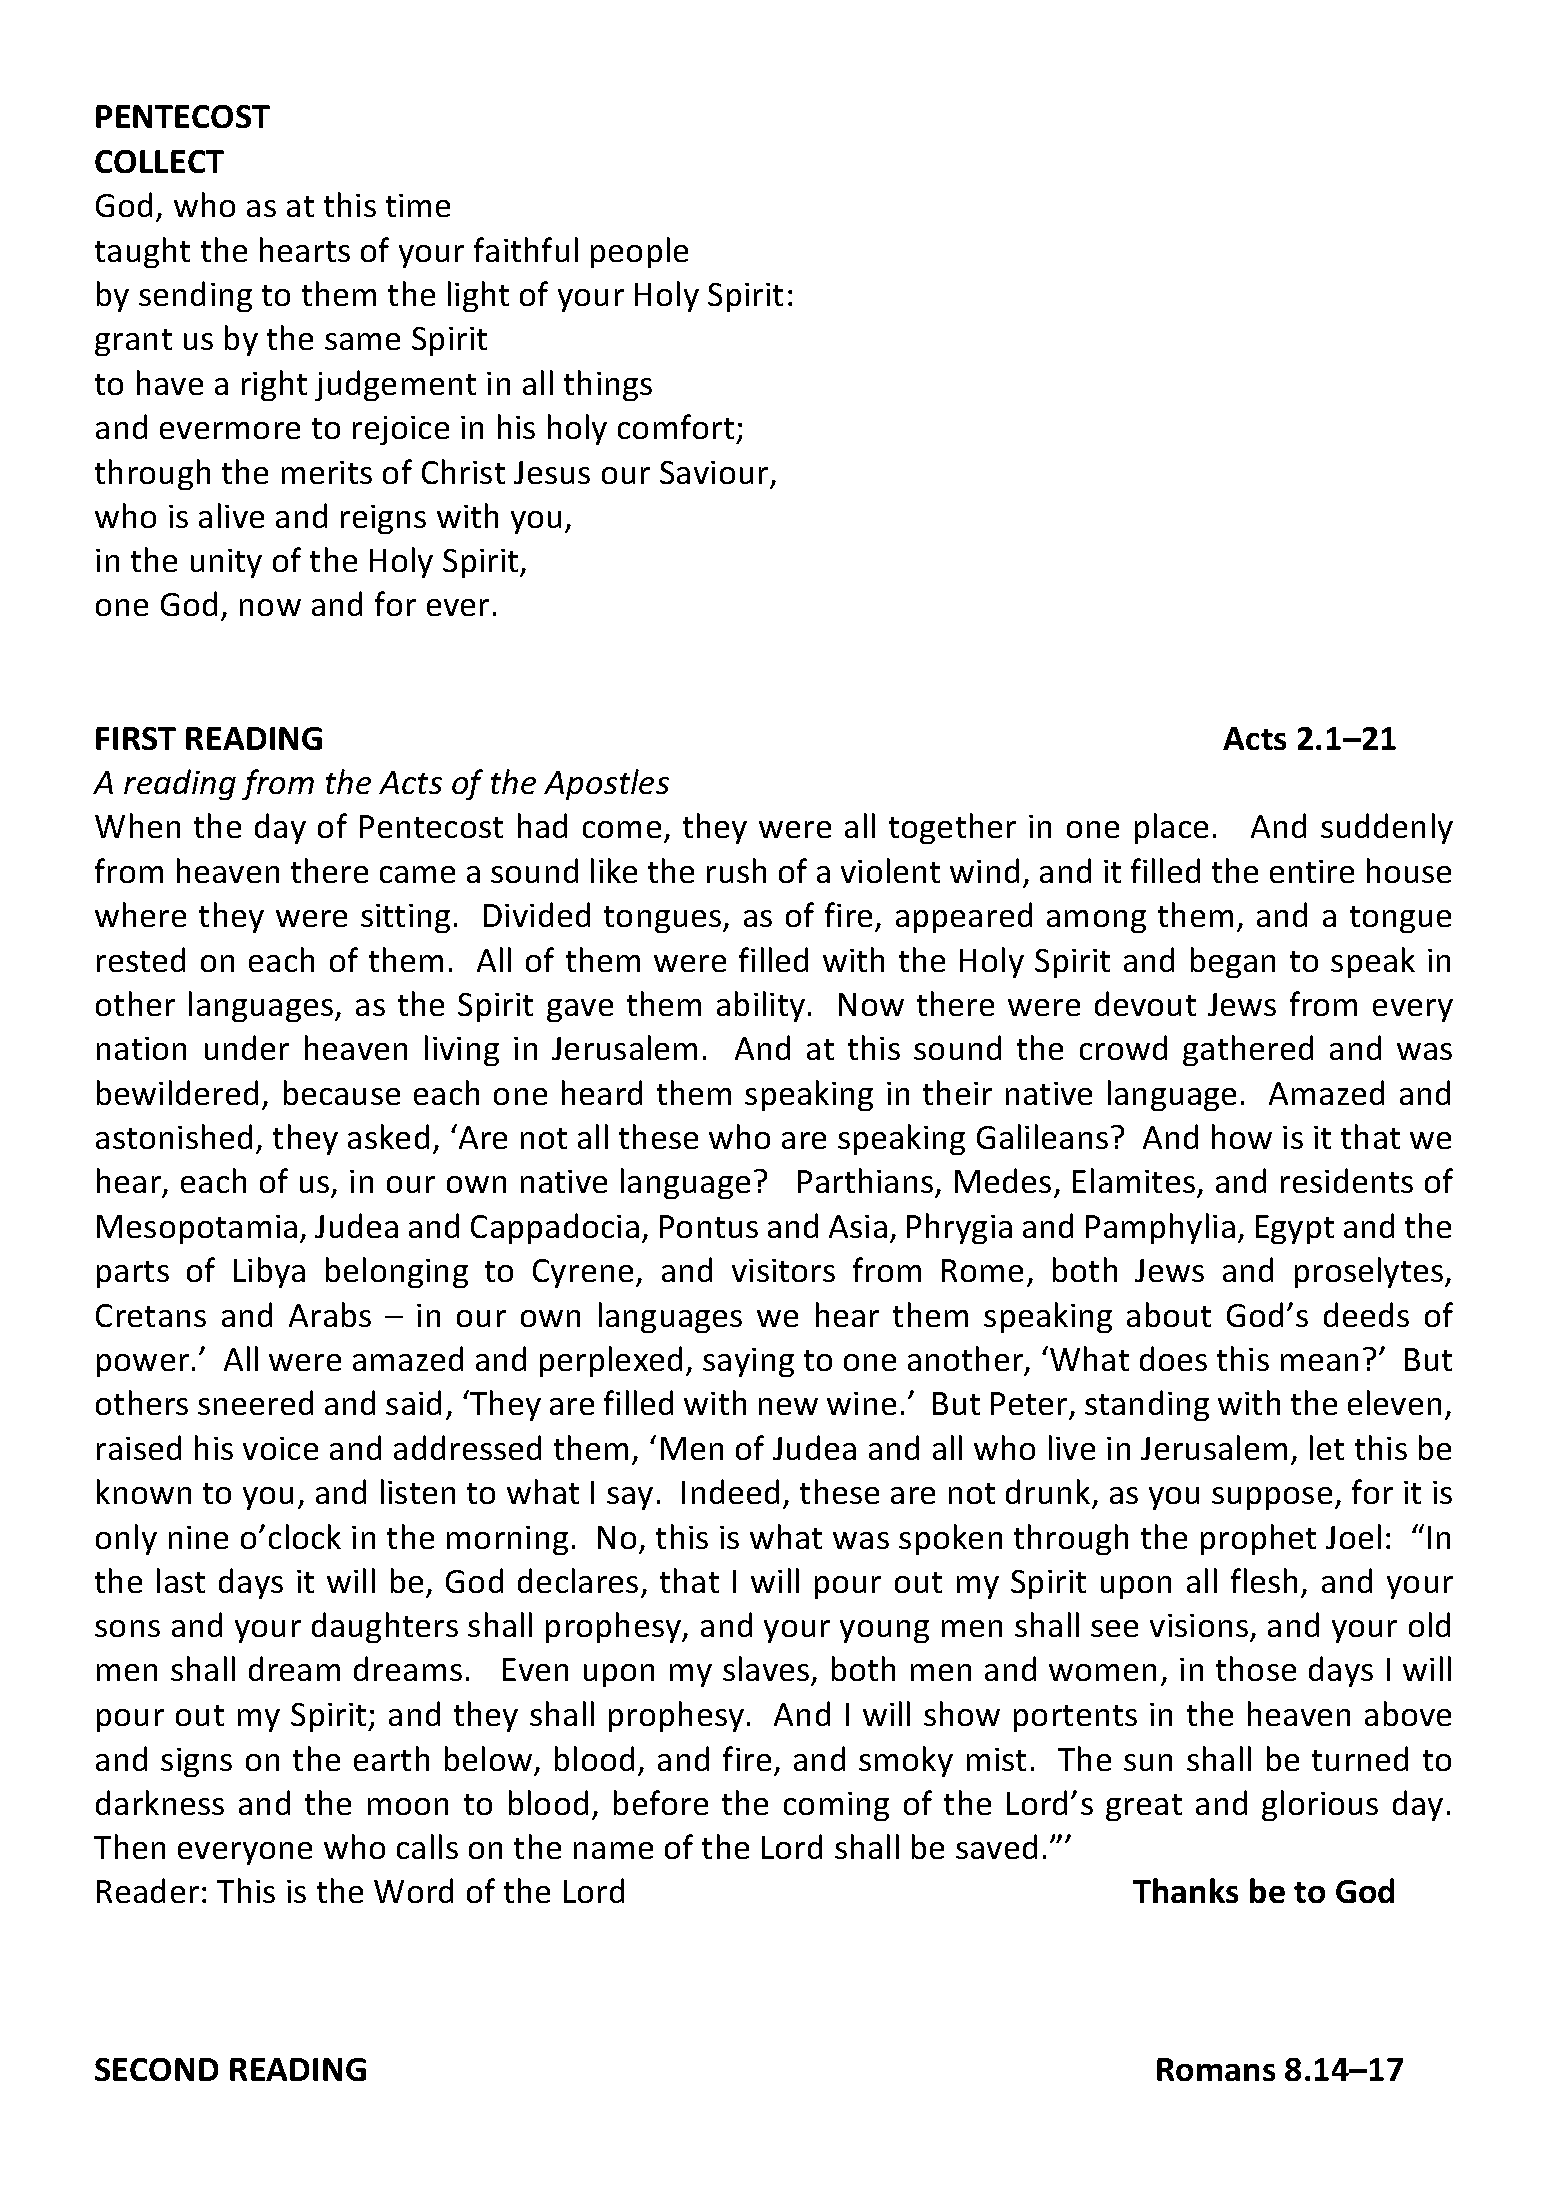 The image size is (1546, 2186). I want to click on When, so click(137, 825).
